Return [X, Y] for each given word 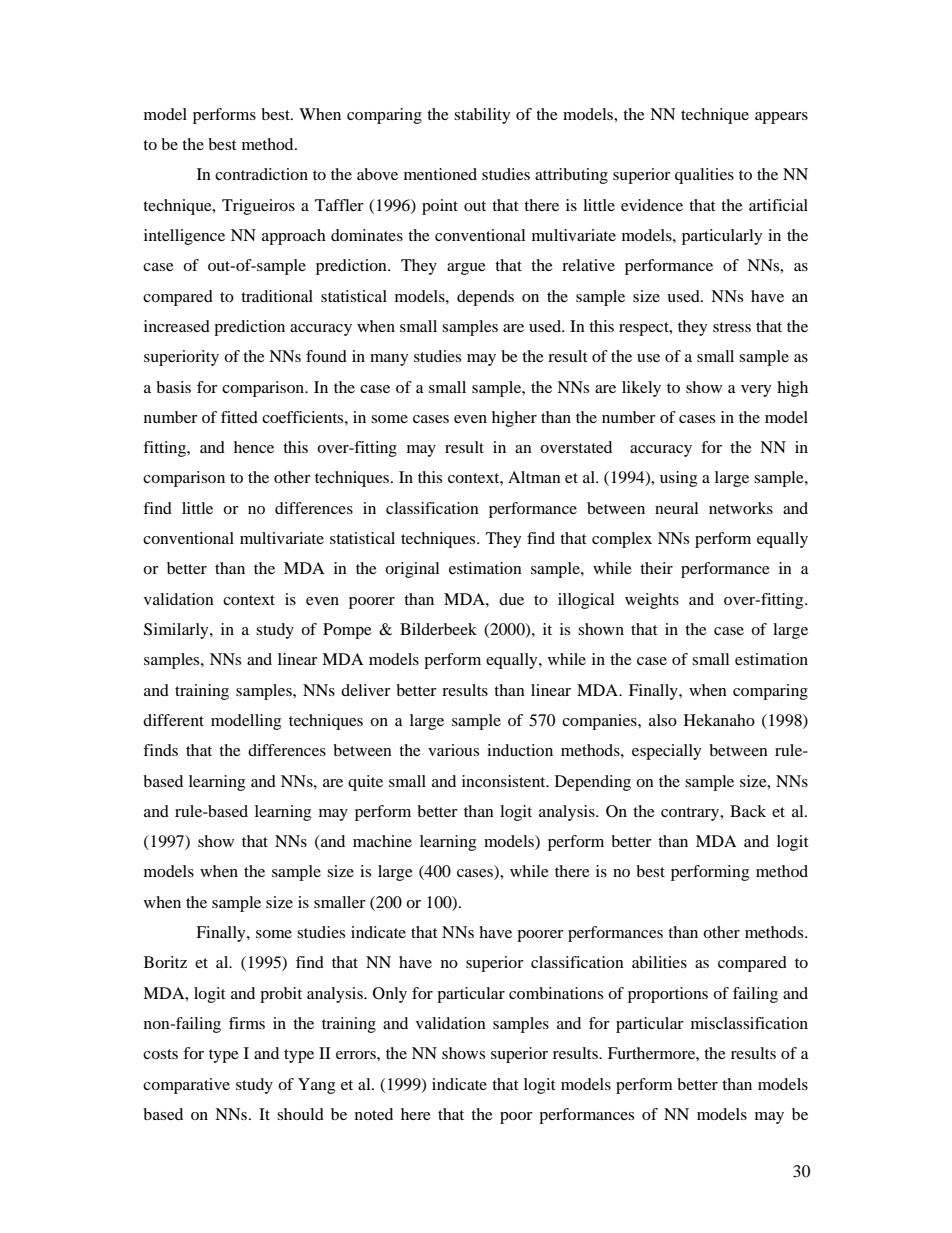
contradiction [261, 174]
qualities [704, 176]
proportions [668, 995]
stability [482, 116]
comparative [186, 1086]
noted [374, 1114]
